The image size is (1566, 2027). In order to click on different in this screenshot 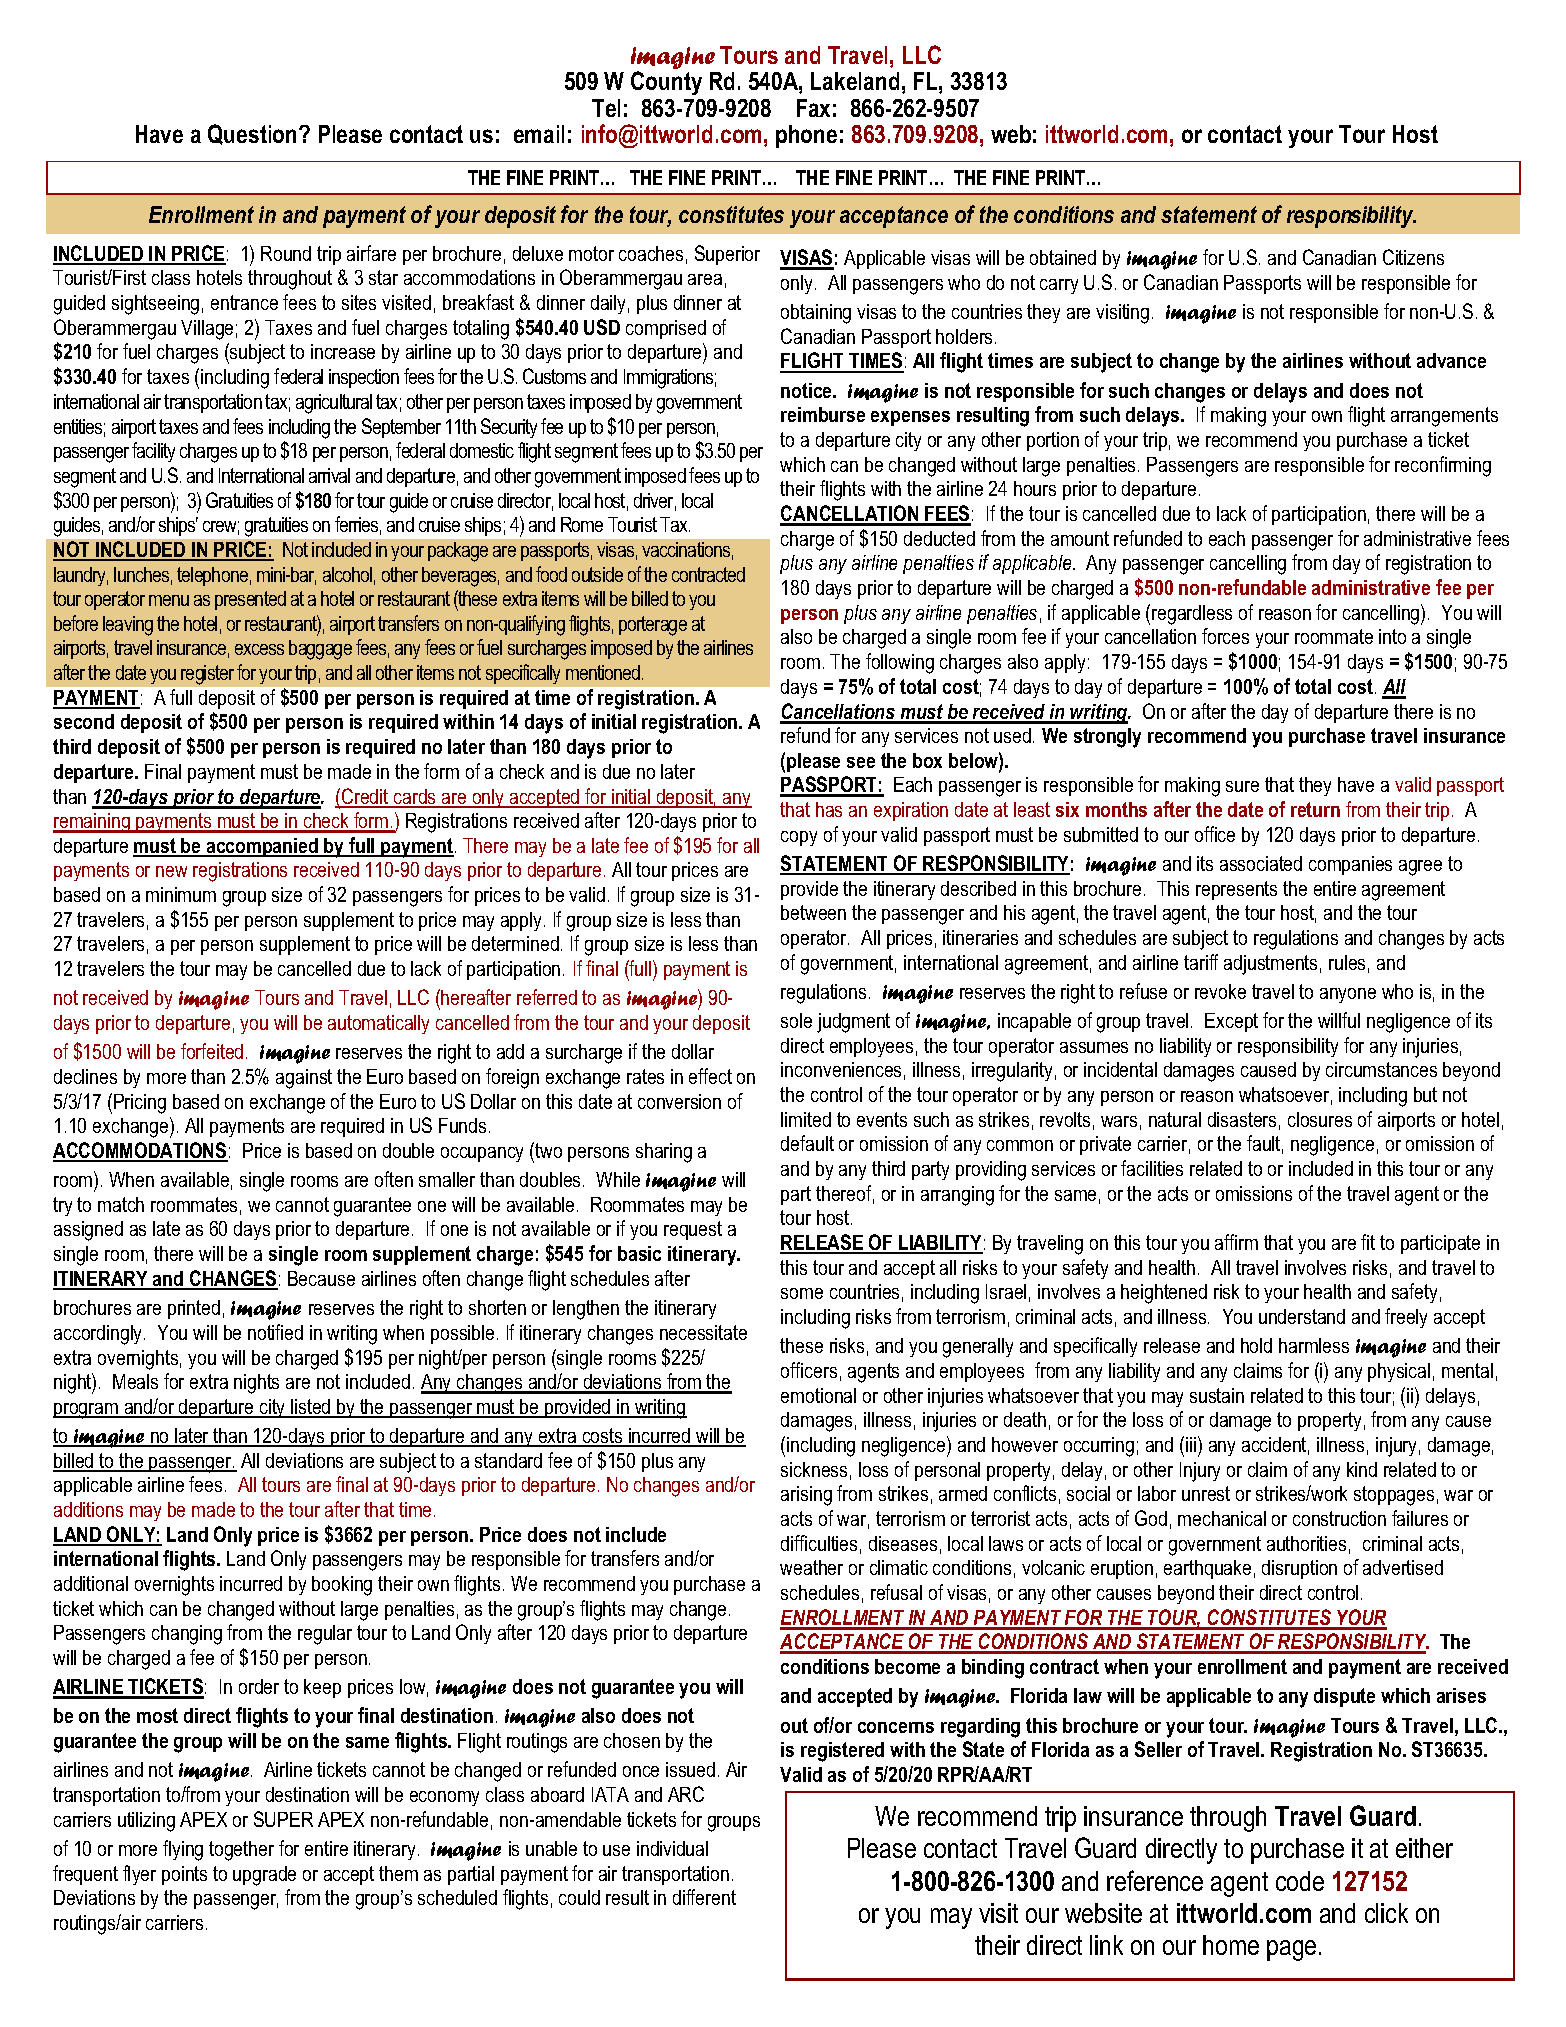, I will do `click(704, 1897)`.
